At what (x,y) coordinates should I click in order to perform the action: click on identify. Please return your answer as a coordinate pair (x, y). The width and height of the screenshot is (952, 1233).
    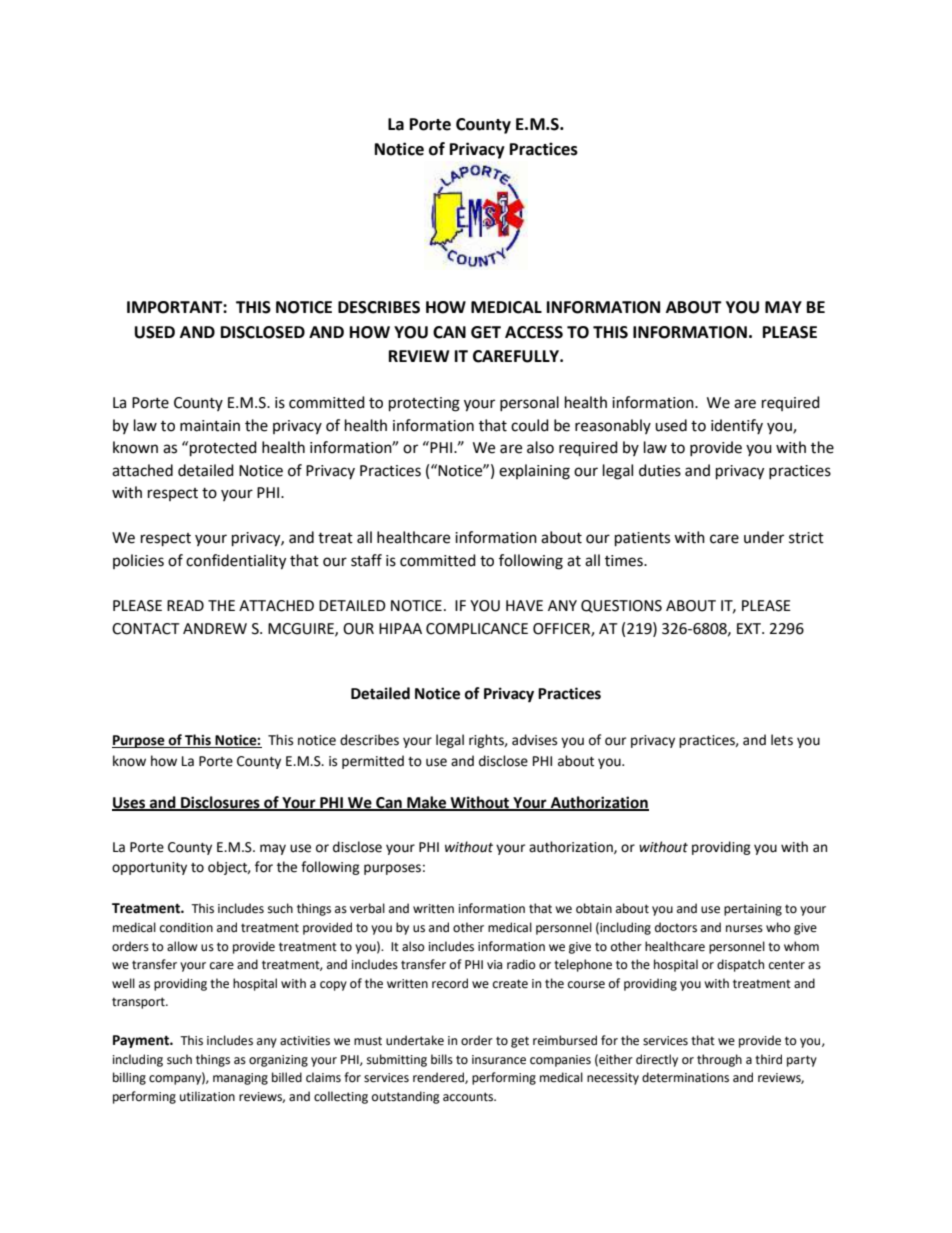
    Looking at the image, I should click on (737, 426).
